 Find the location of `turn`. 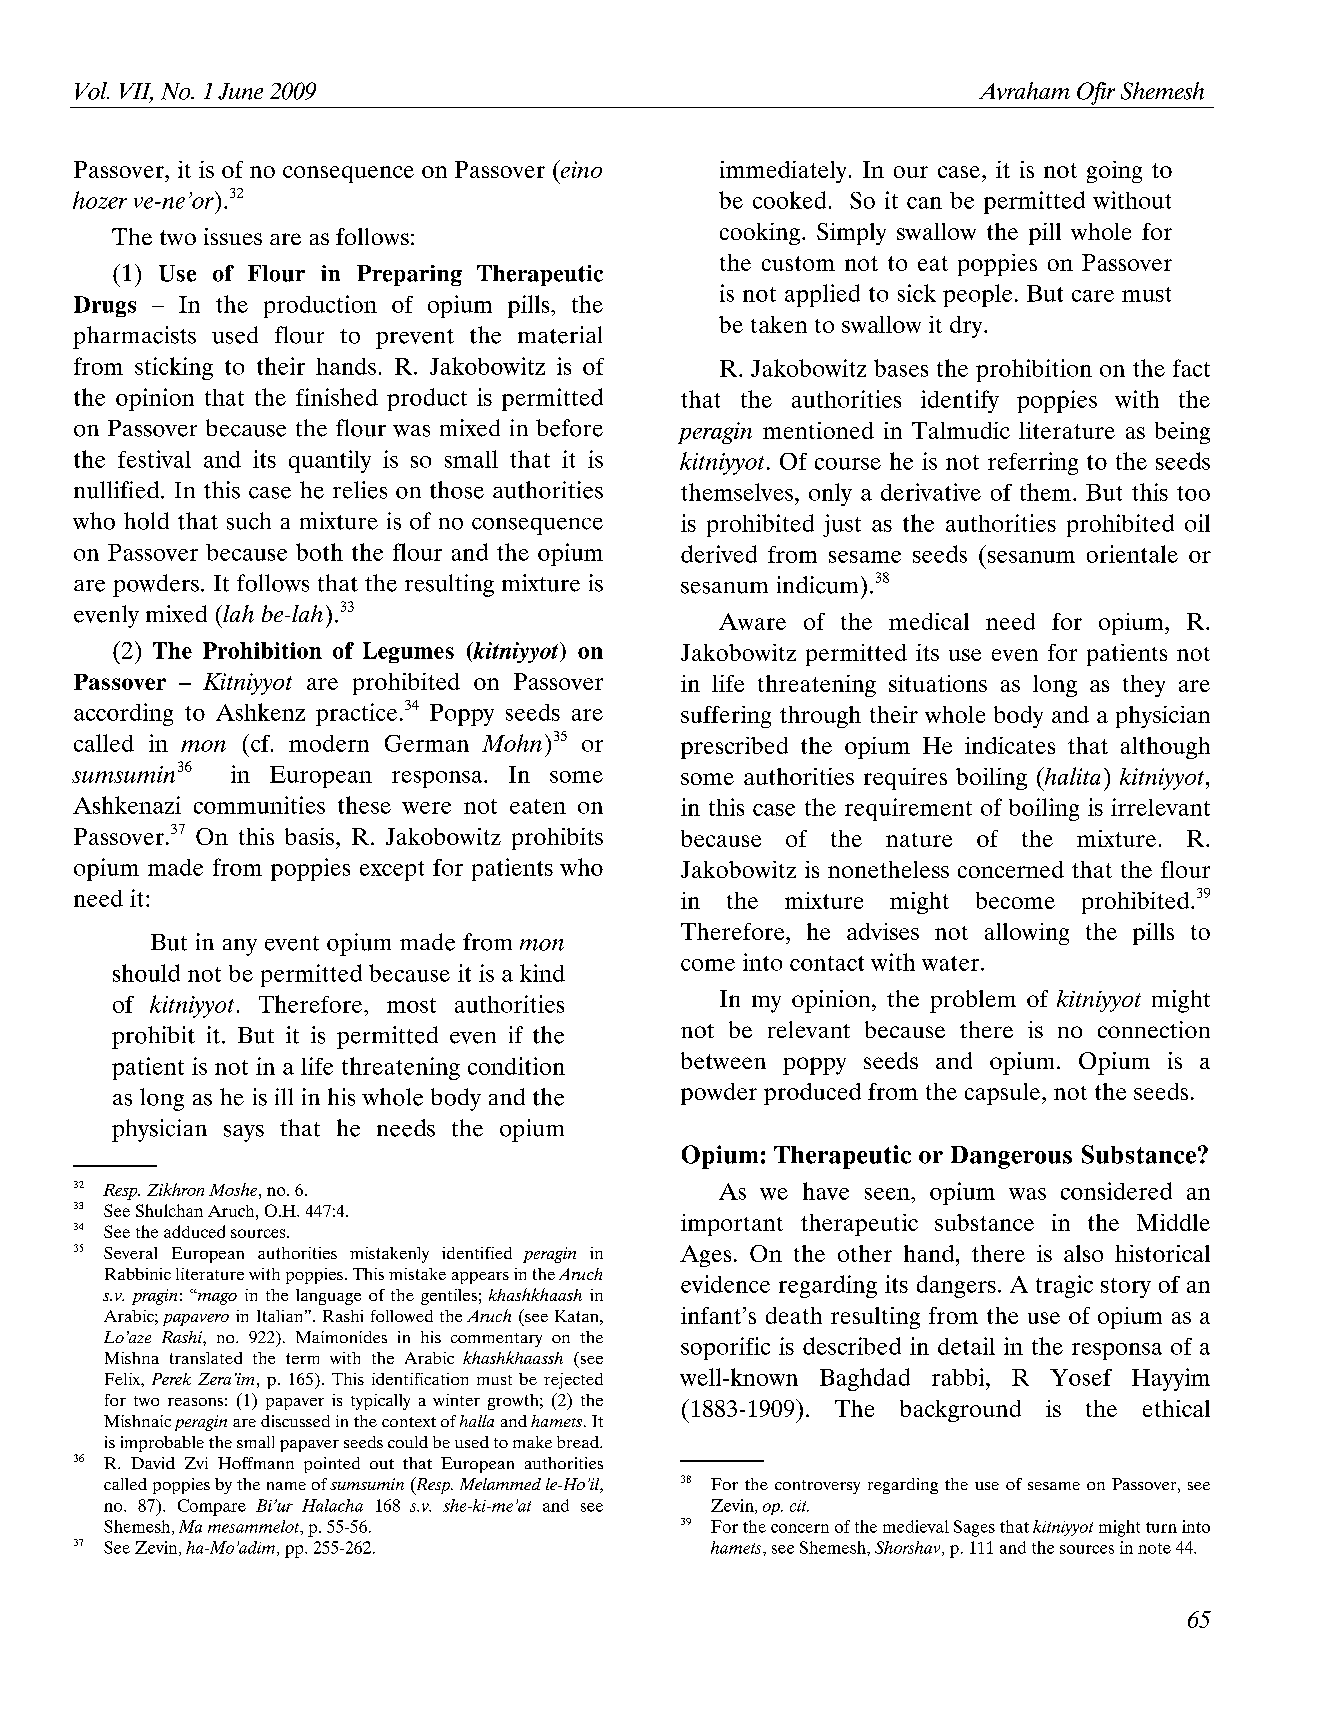

turn is located at coordinates (1161, 1527).
